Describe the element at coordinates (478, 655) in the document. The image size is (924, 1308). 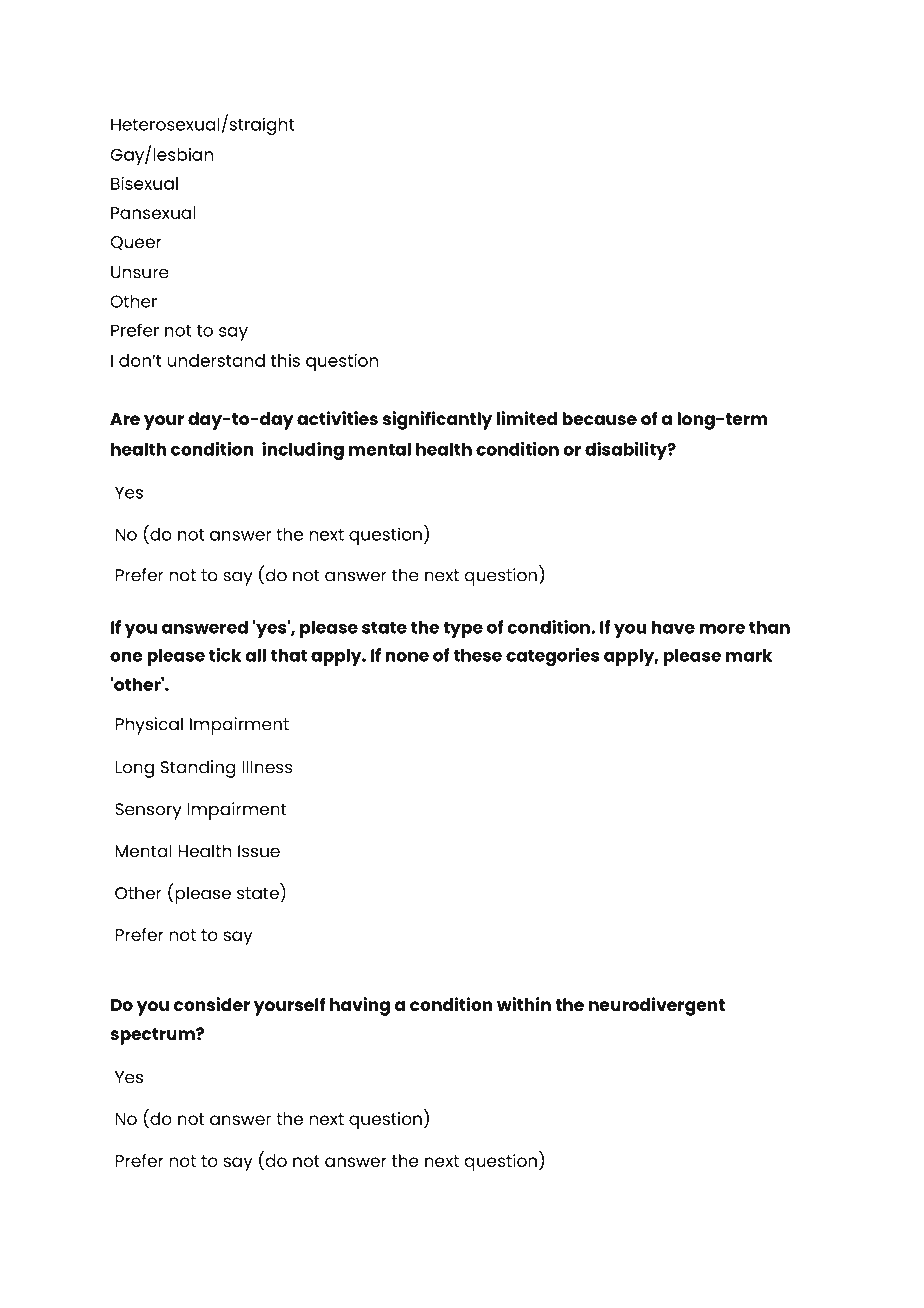
I see `these` at that location.
